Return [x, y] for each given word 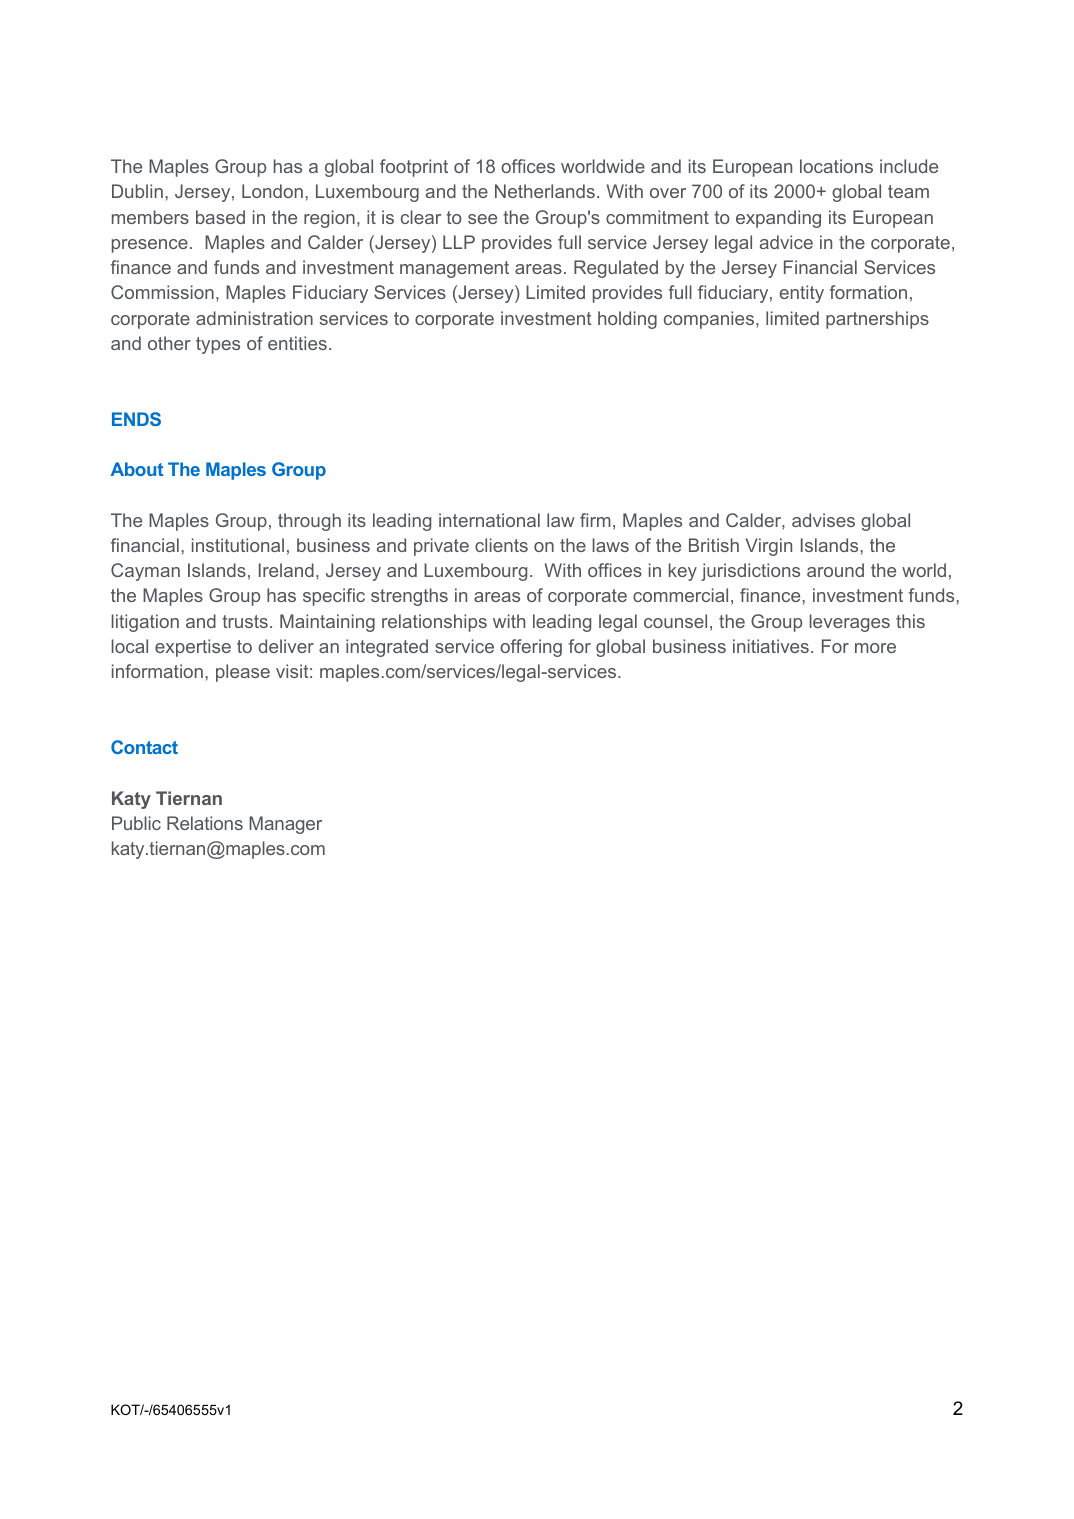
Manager [285, 825]
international [489, 520]
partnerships [877, 320]
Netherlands [545, 191]
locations [836, 166]
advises [823, 520]
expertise [193, 648]
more [875, 648]
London [272, 191]
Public [136, 823]
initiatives [771, 646]
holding [627, 320]
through [309, 522]
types [218, 345]
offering [531, 648]
